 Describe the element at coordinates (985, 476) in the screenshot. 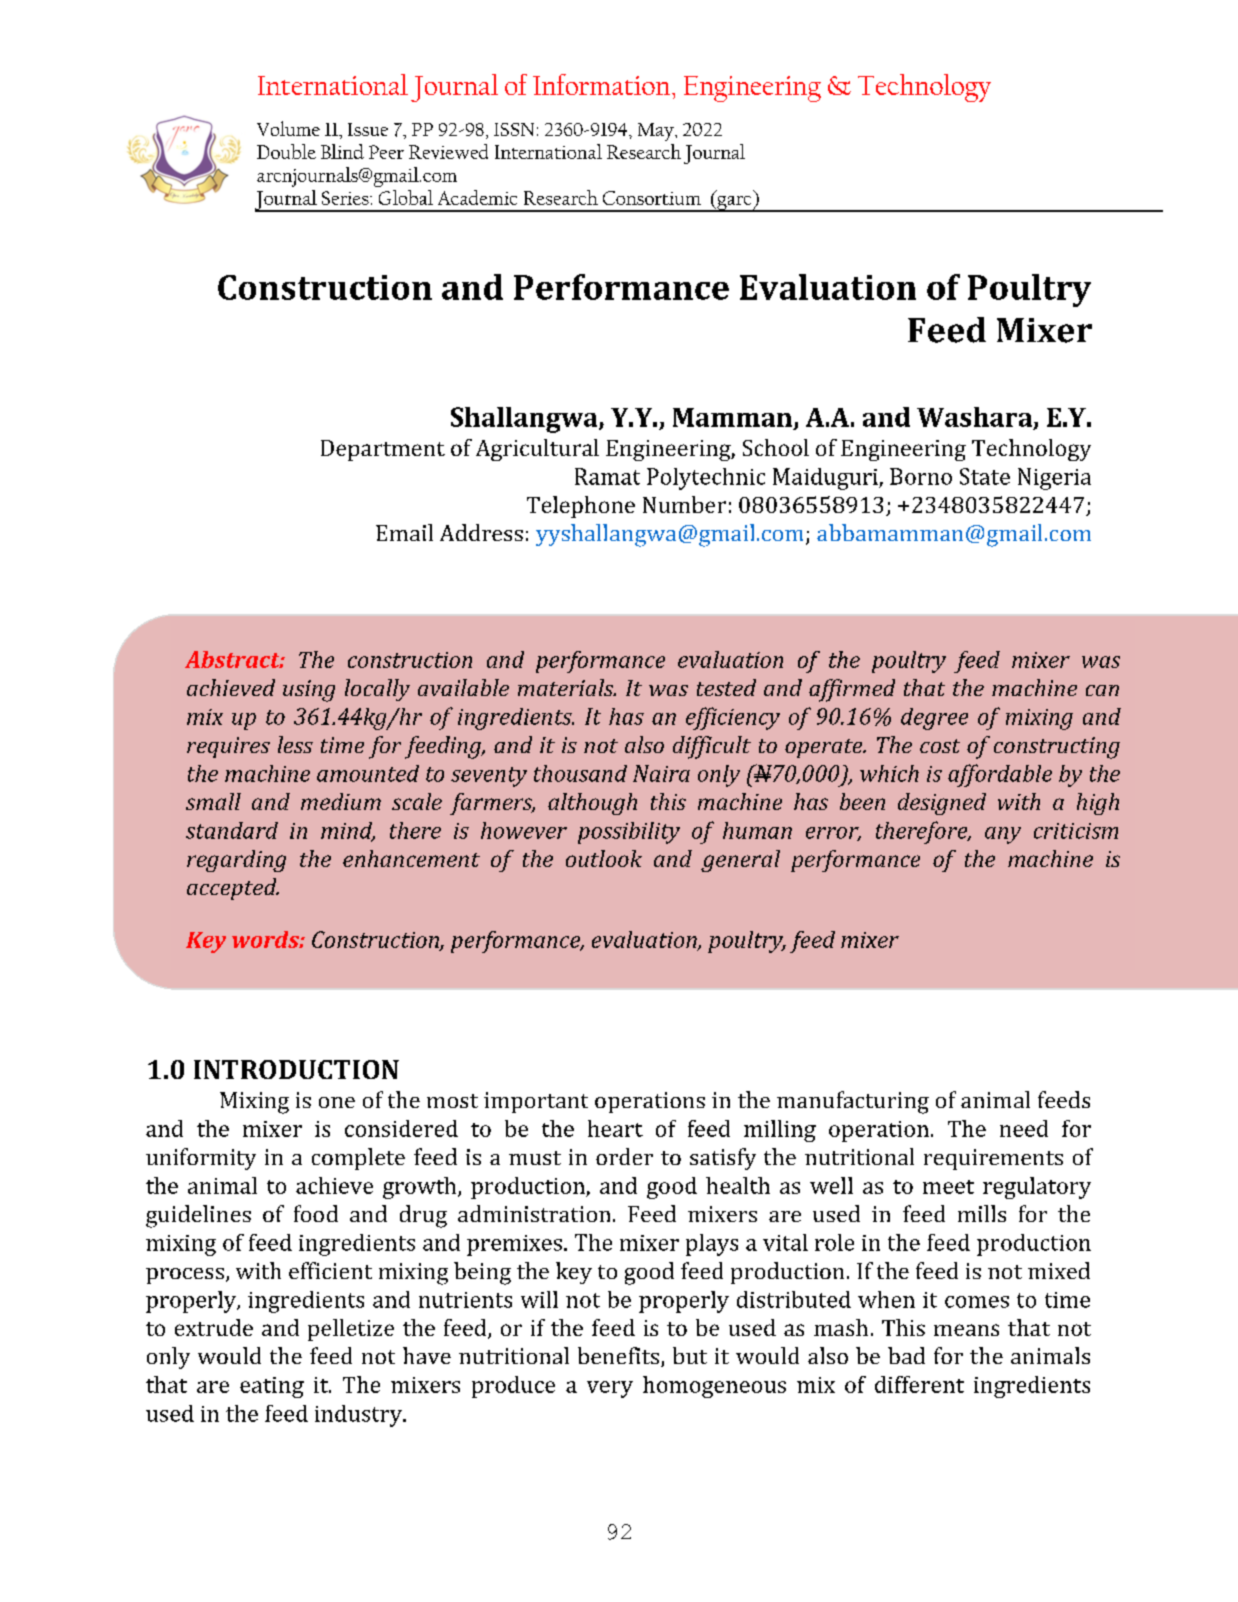

I see `State` at that location.
